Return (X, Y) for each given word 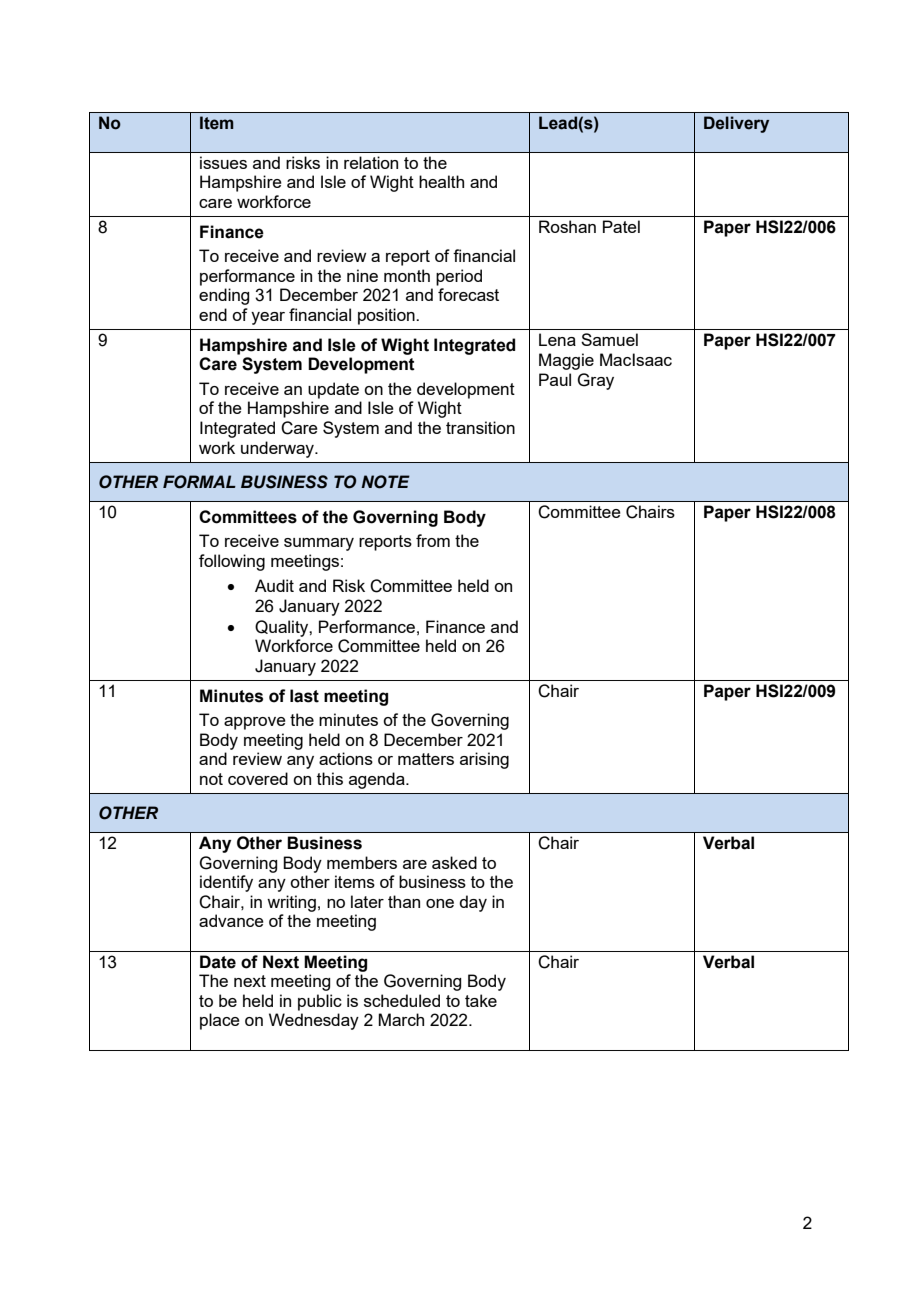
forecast (468, 294)
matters (426, 759)
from (433, 540)
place (220, 1021)
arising (484, 760)
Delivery (736, 124)
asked (454, 862)
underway (279, 449)
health (441, 181)
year (268, 318)
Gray (595, 381)
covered (258, 778)
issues (223, 162)
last (304, 696)
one (440, 903)
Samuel (609, 339)
